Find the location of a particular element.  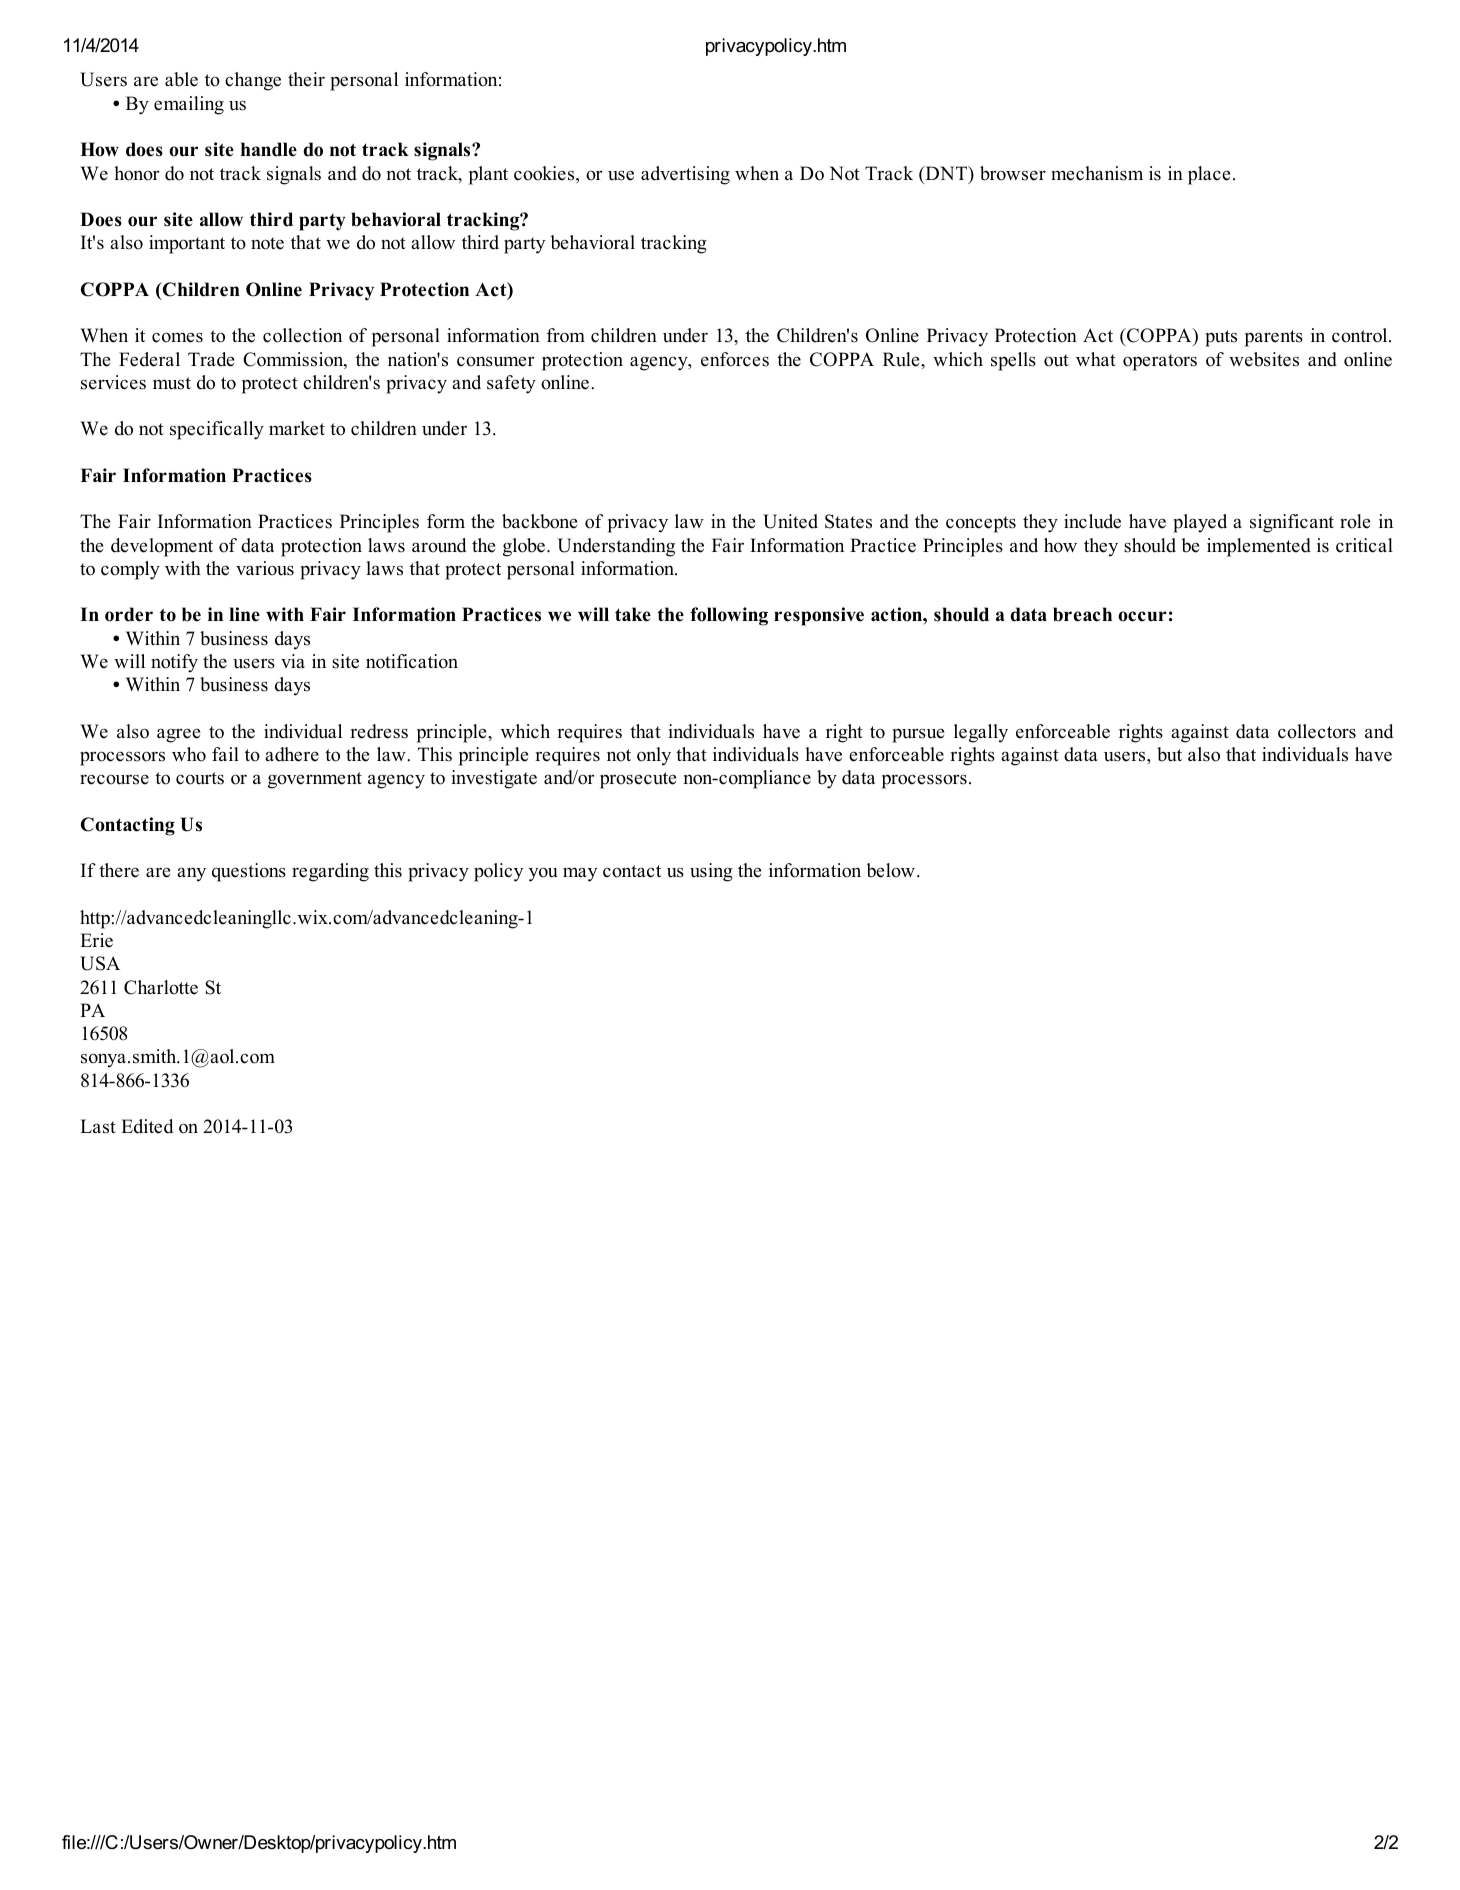

using is located at coordinates (711, 872).
